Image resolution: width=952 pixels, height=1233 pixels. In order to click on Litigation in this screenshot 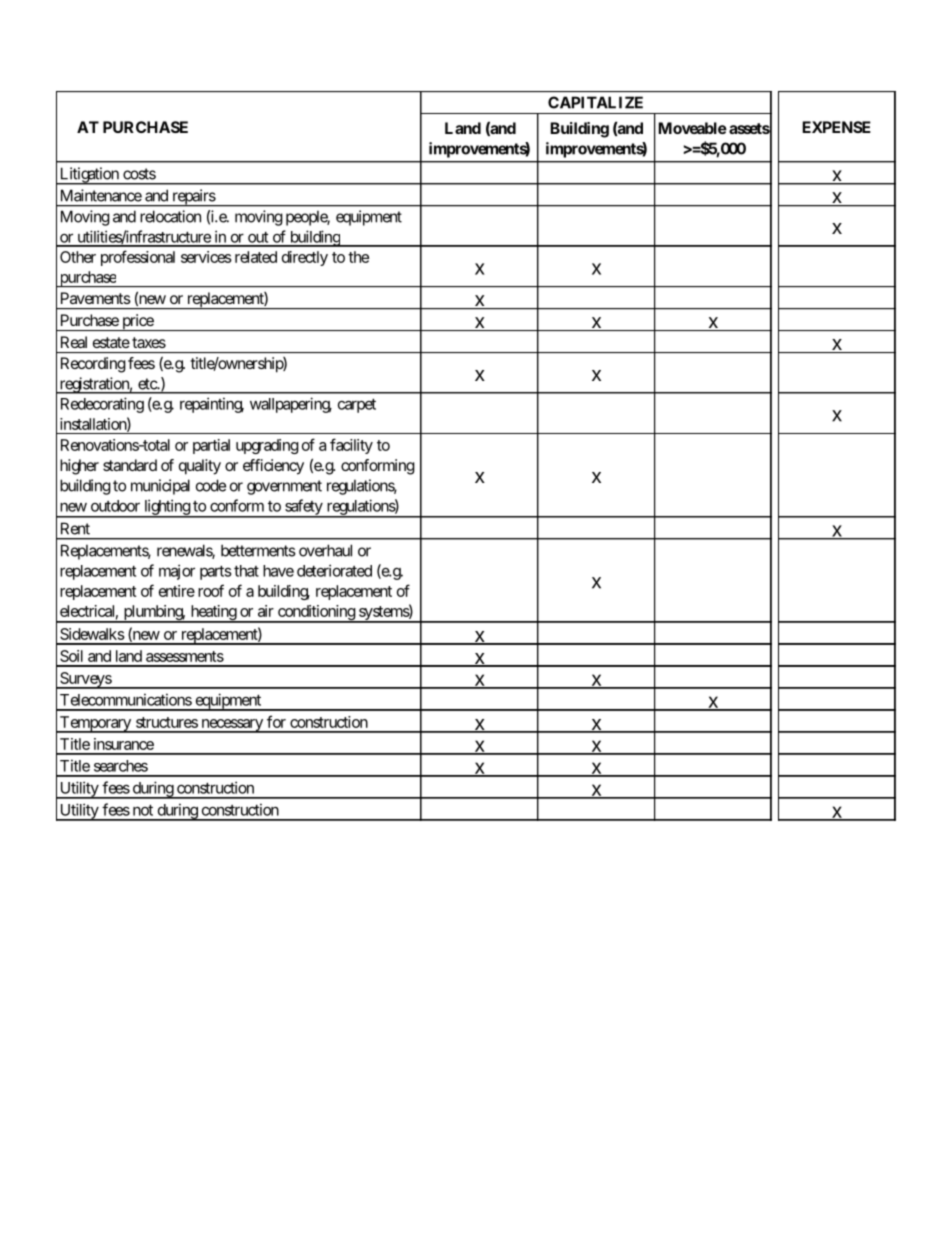, I will do `click(89, 176)`.
